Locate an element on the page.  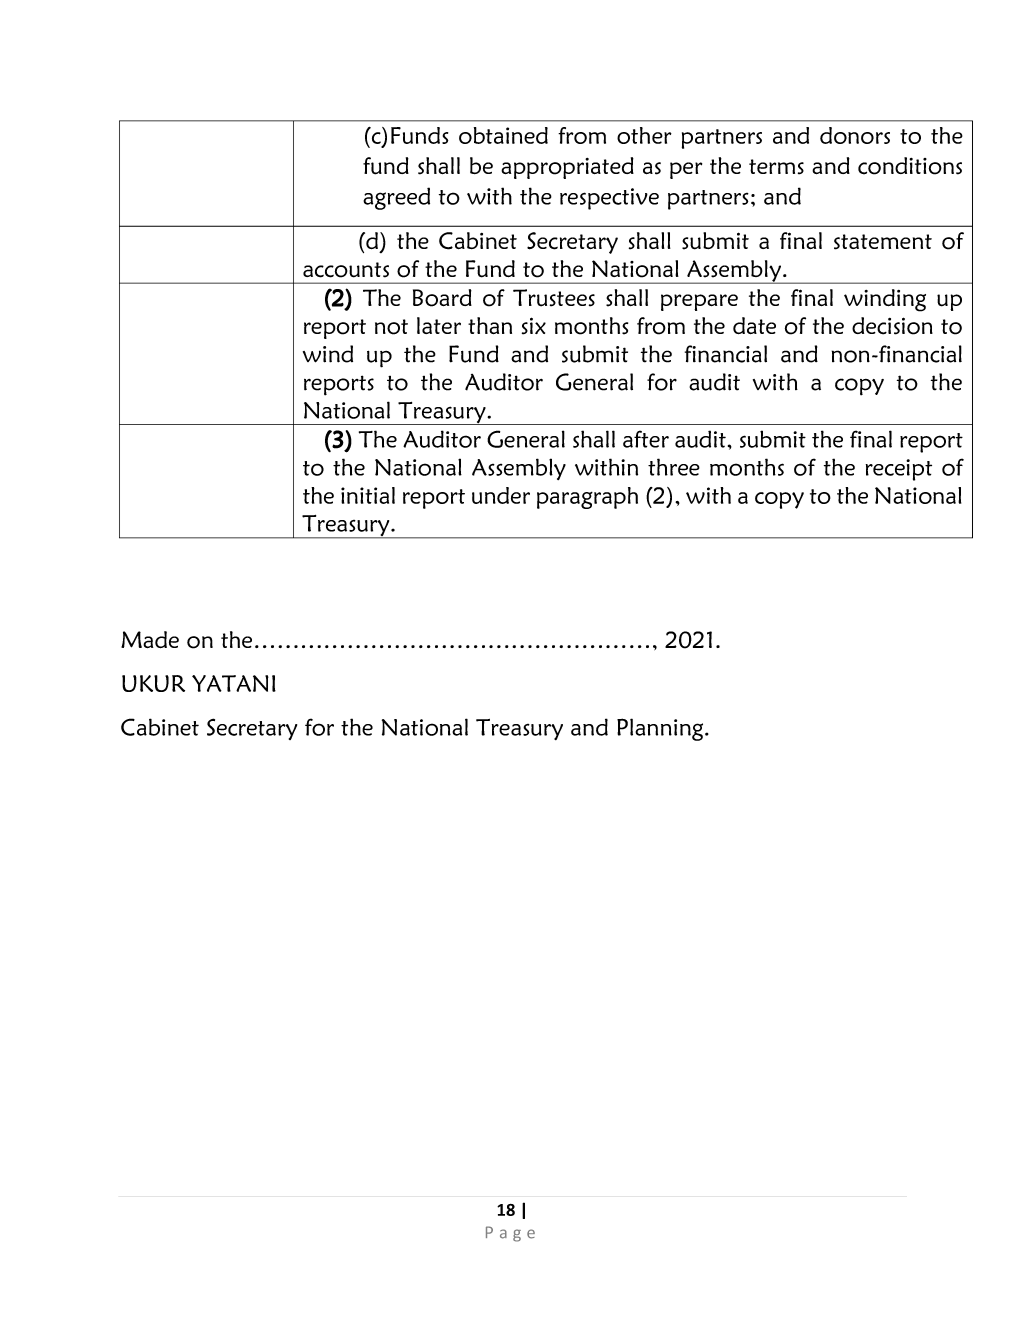
Made is located at coordinates (150, 639).
